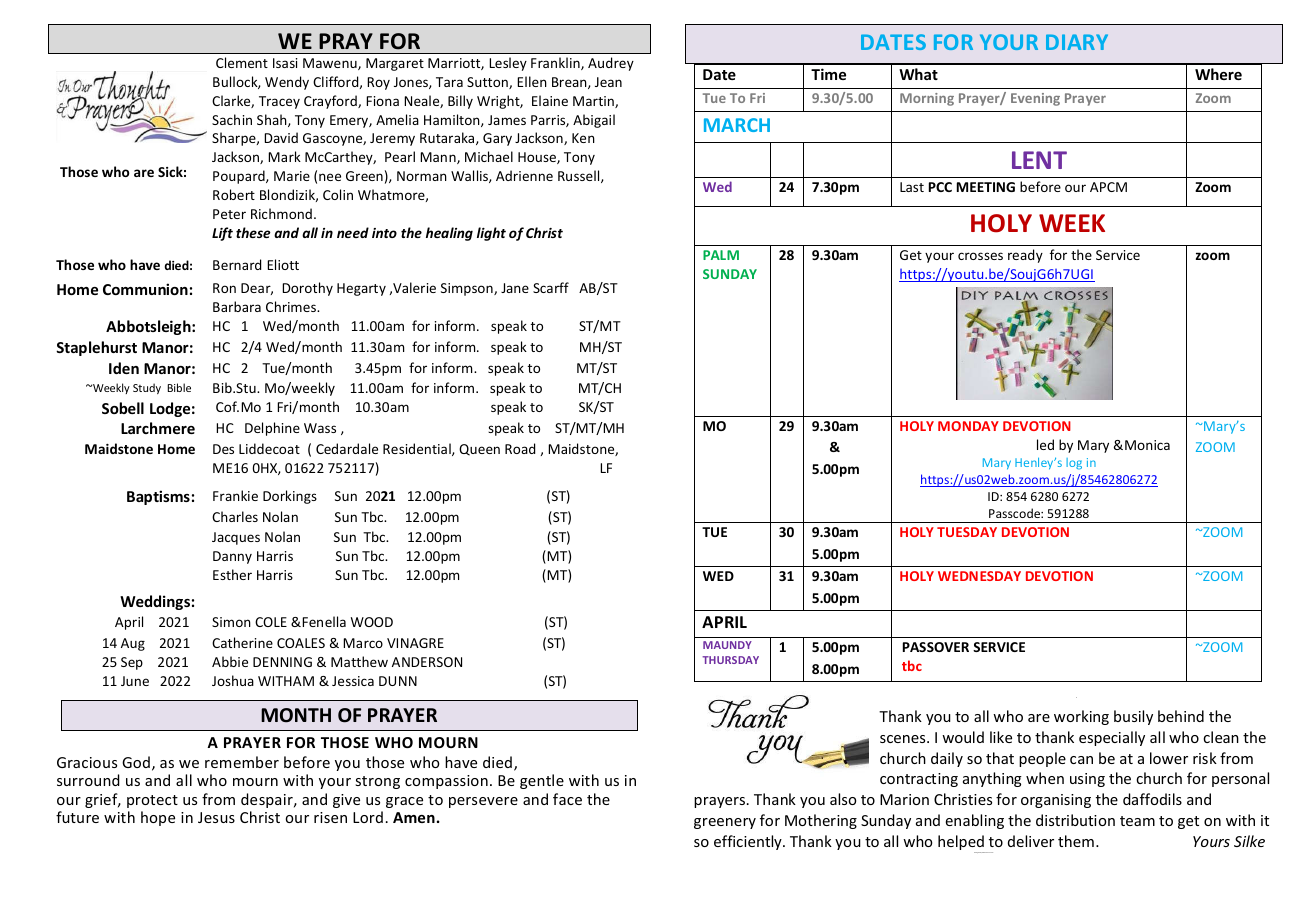  I want to click on Jane, so click(515, 288).
